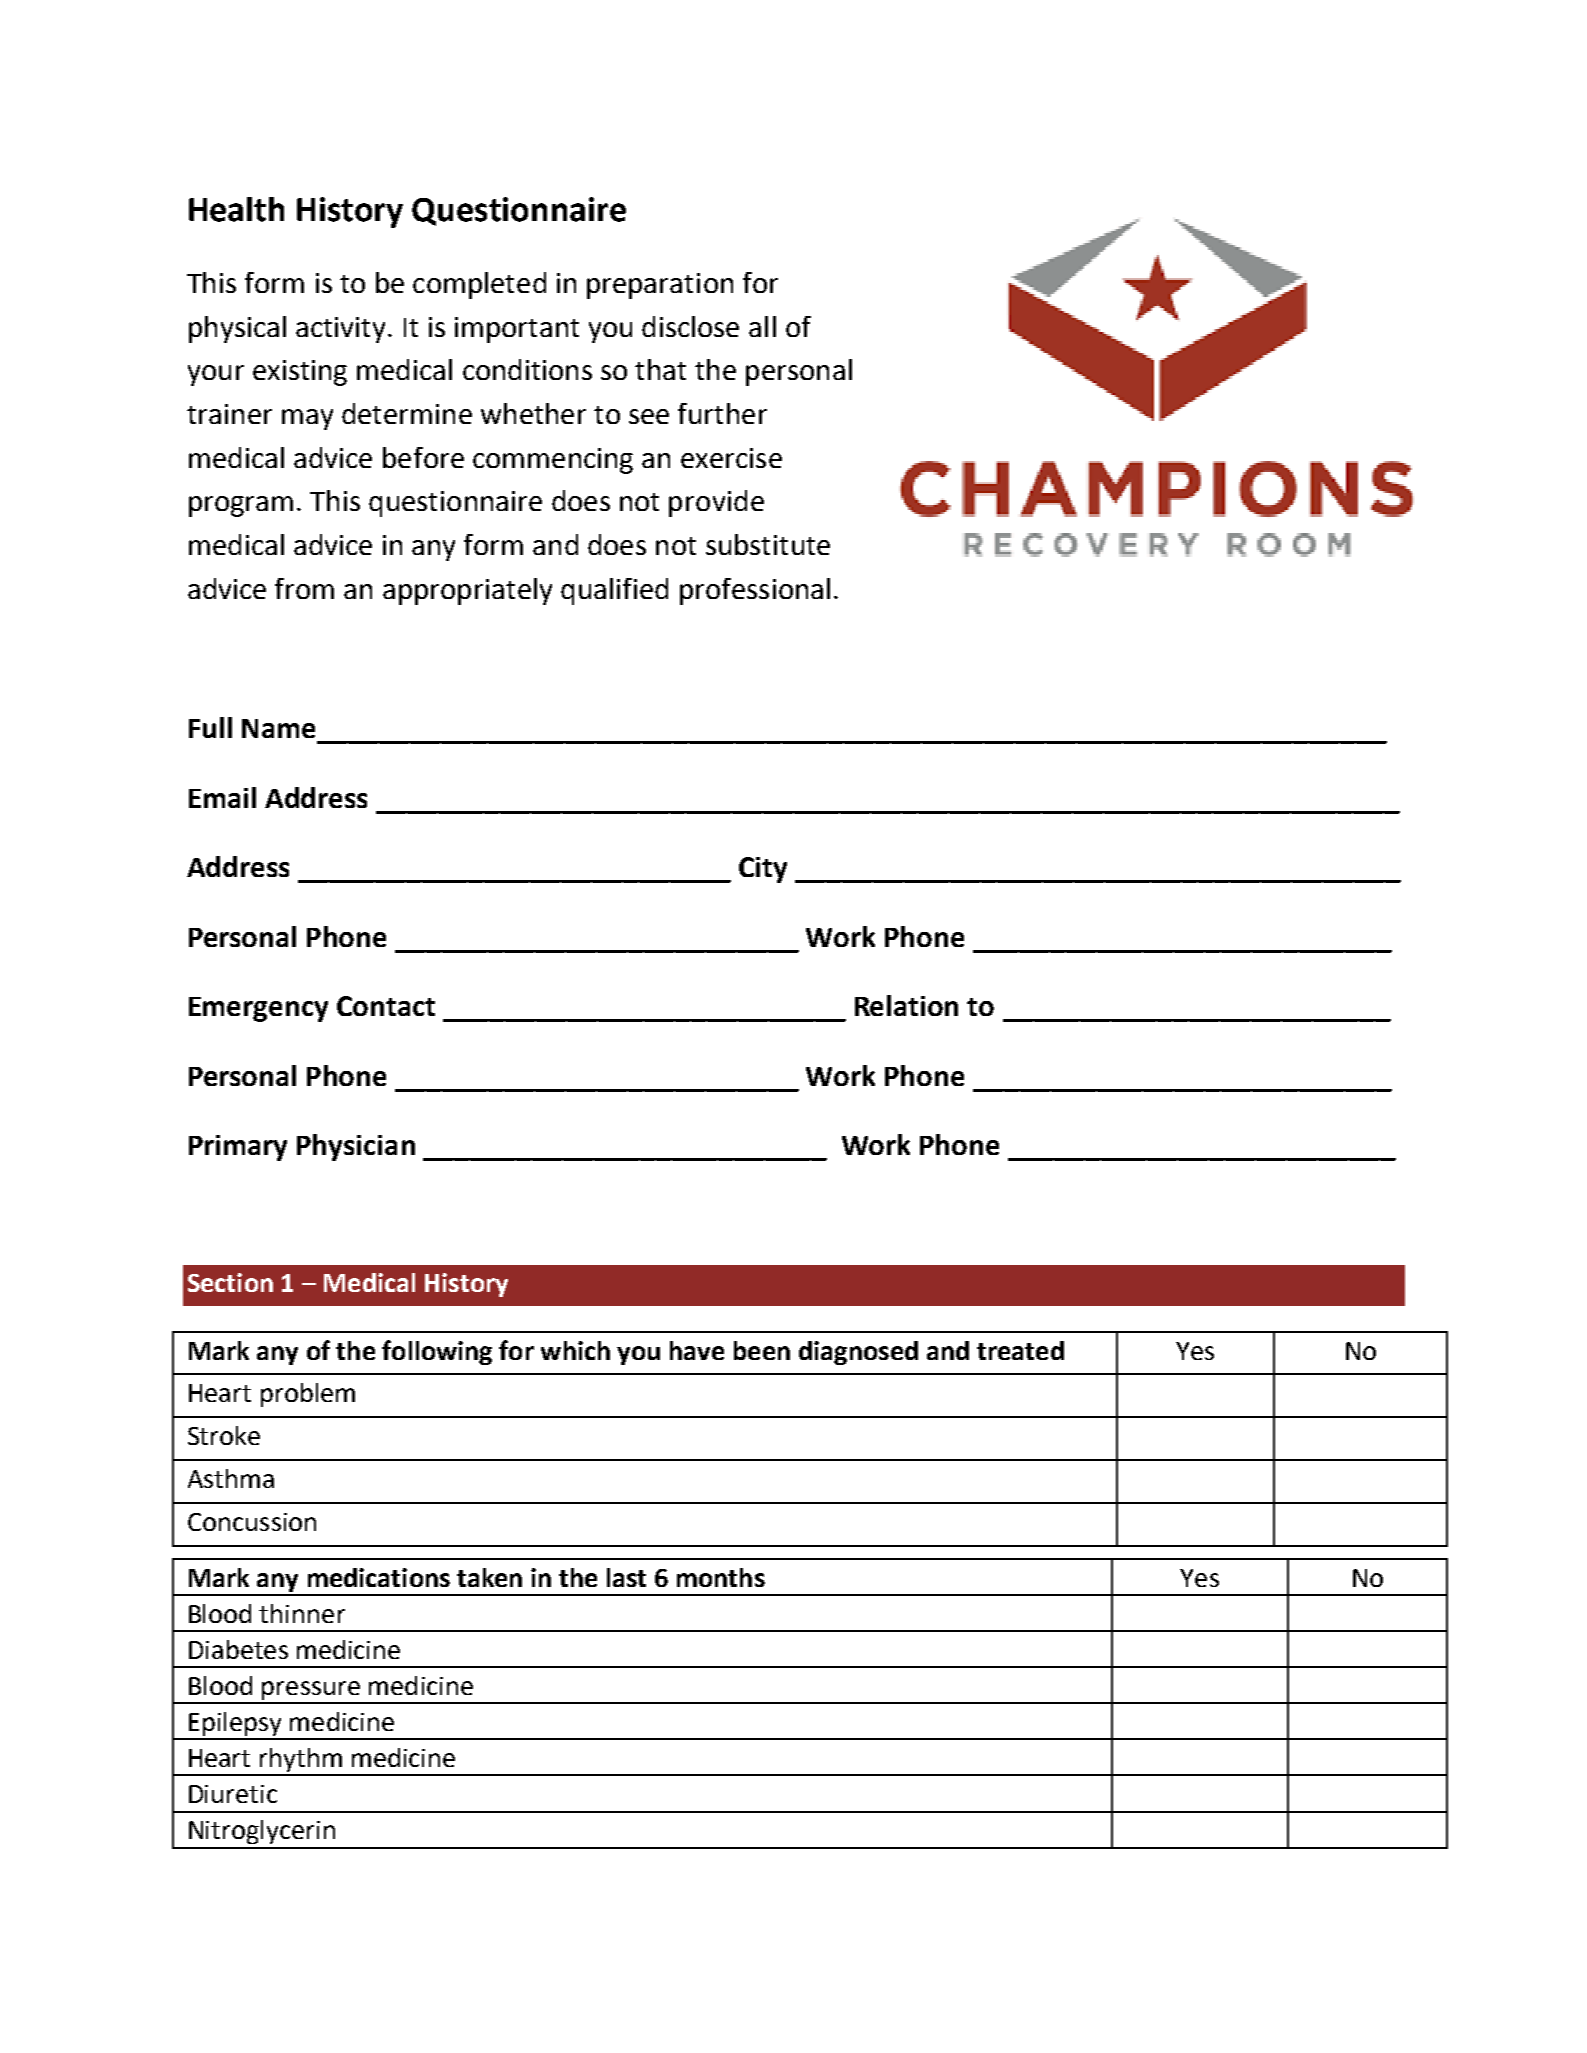  What do you see at coordinates (660, 286) in the screenshot?
I see `preparation` at bounding box center [660, 286].
